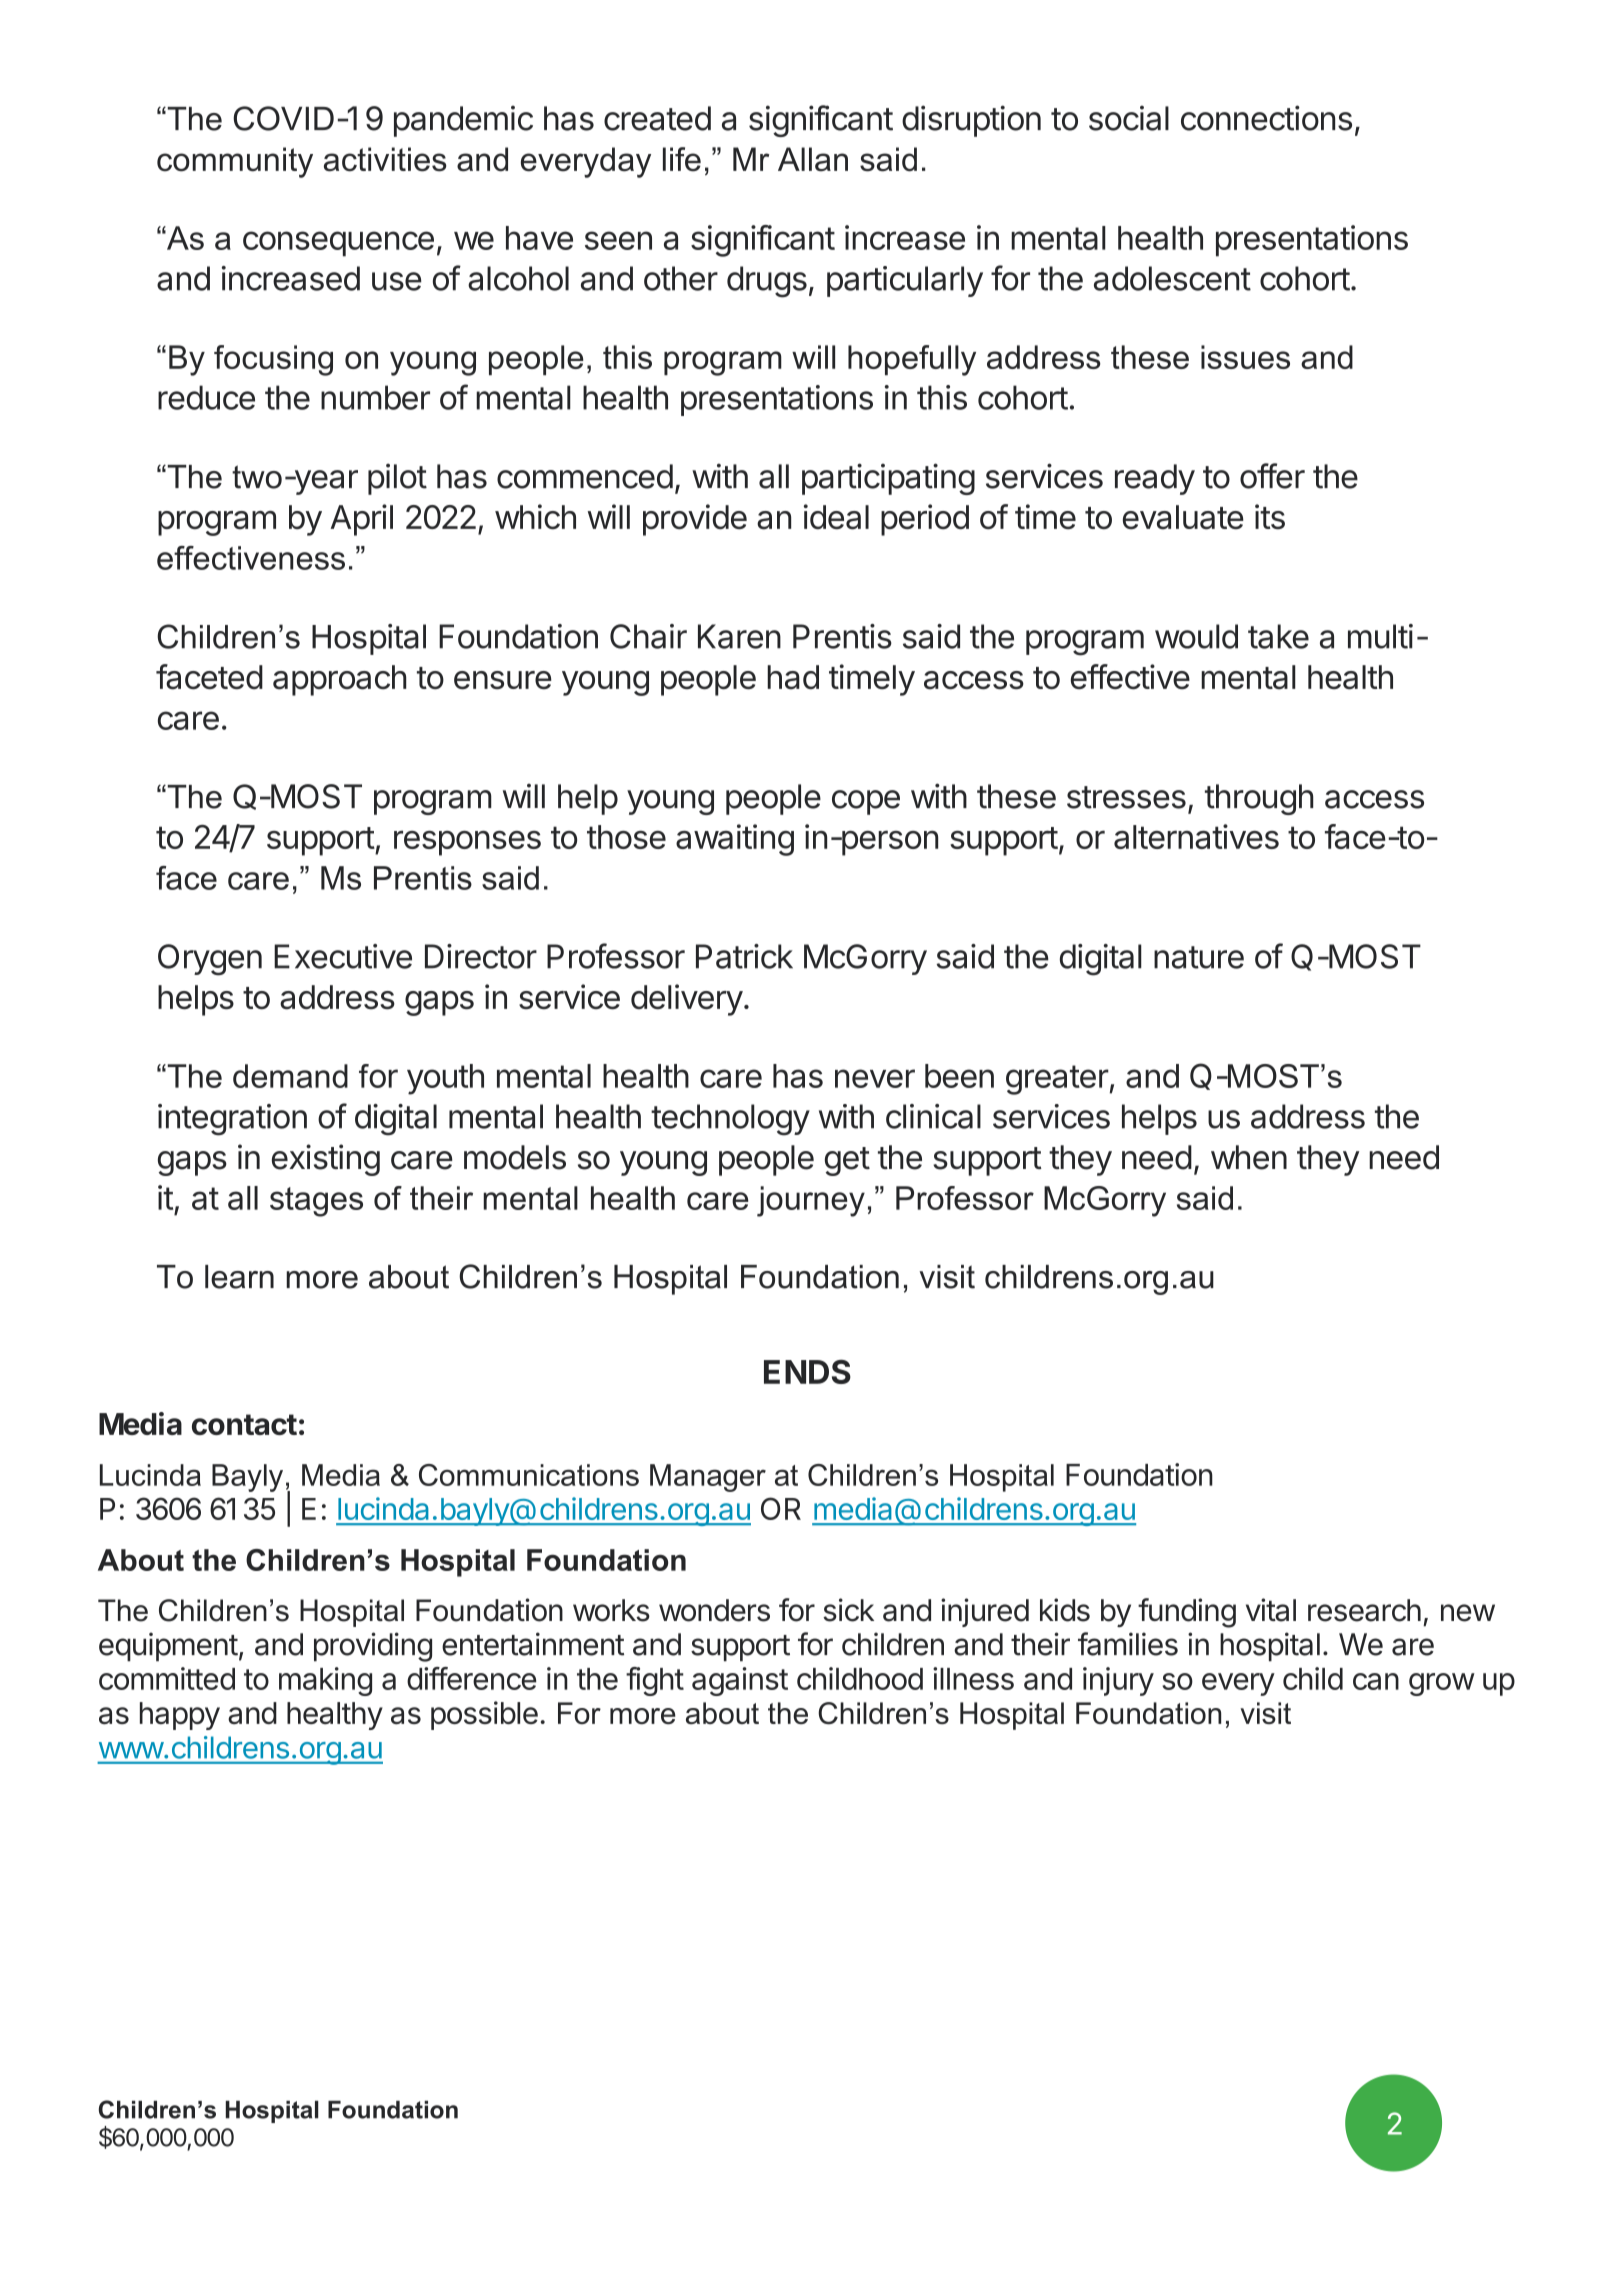  Describe the element at coordinates (325, 1681) in the screenshot. I see `making` at that location.
